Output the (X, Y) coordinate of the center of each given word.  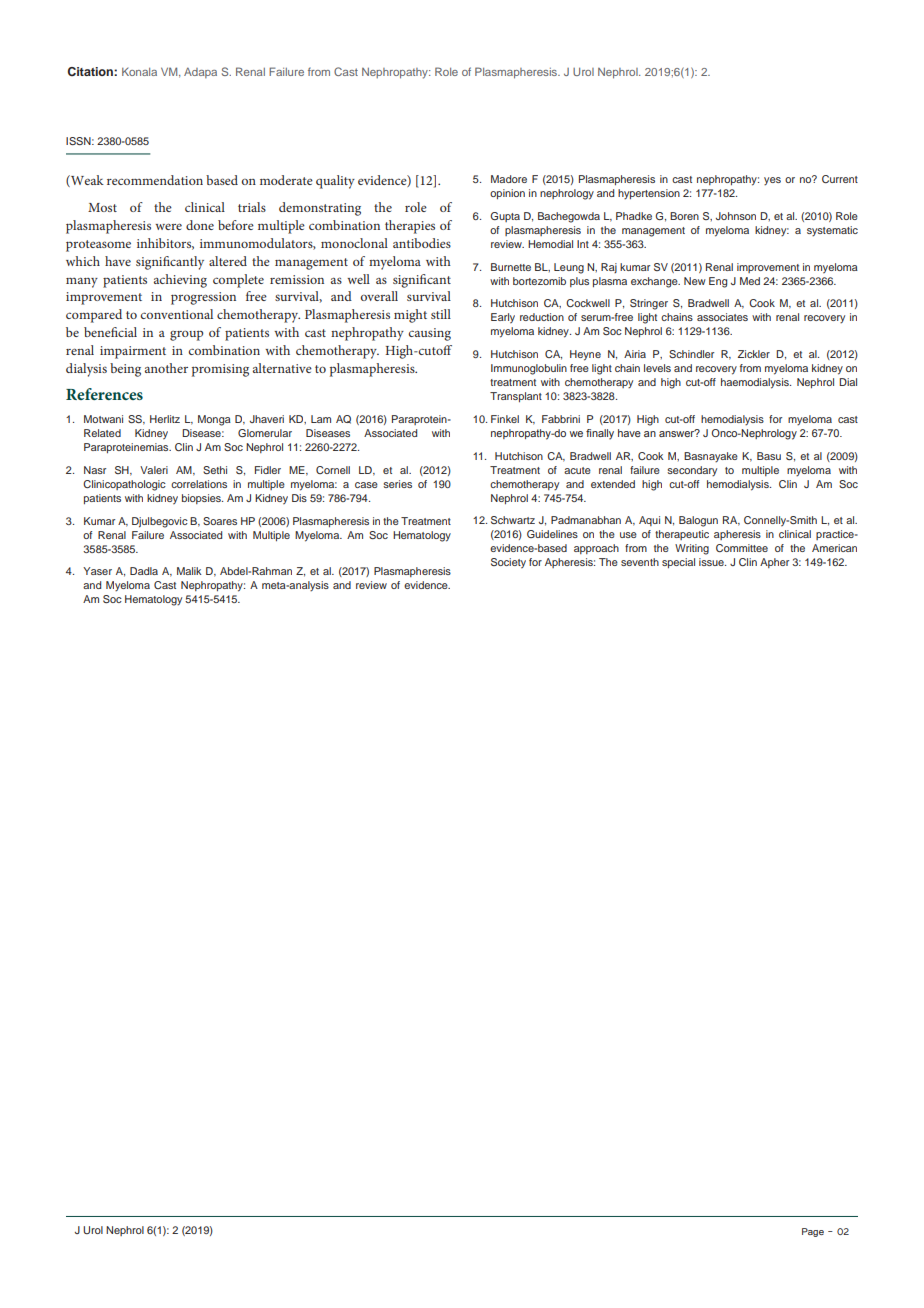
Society (508, 563)
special (678, 563)
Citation (91, 71)
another (166, 368)
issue (712, 562)
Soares (220, 521)
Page (813, 1232)
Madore (509, 179)
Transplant (516, 397)
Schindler (691, 354)
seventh (640, 562)
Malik (189, 571)
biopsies (202, 499)
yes (772, 181)
